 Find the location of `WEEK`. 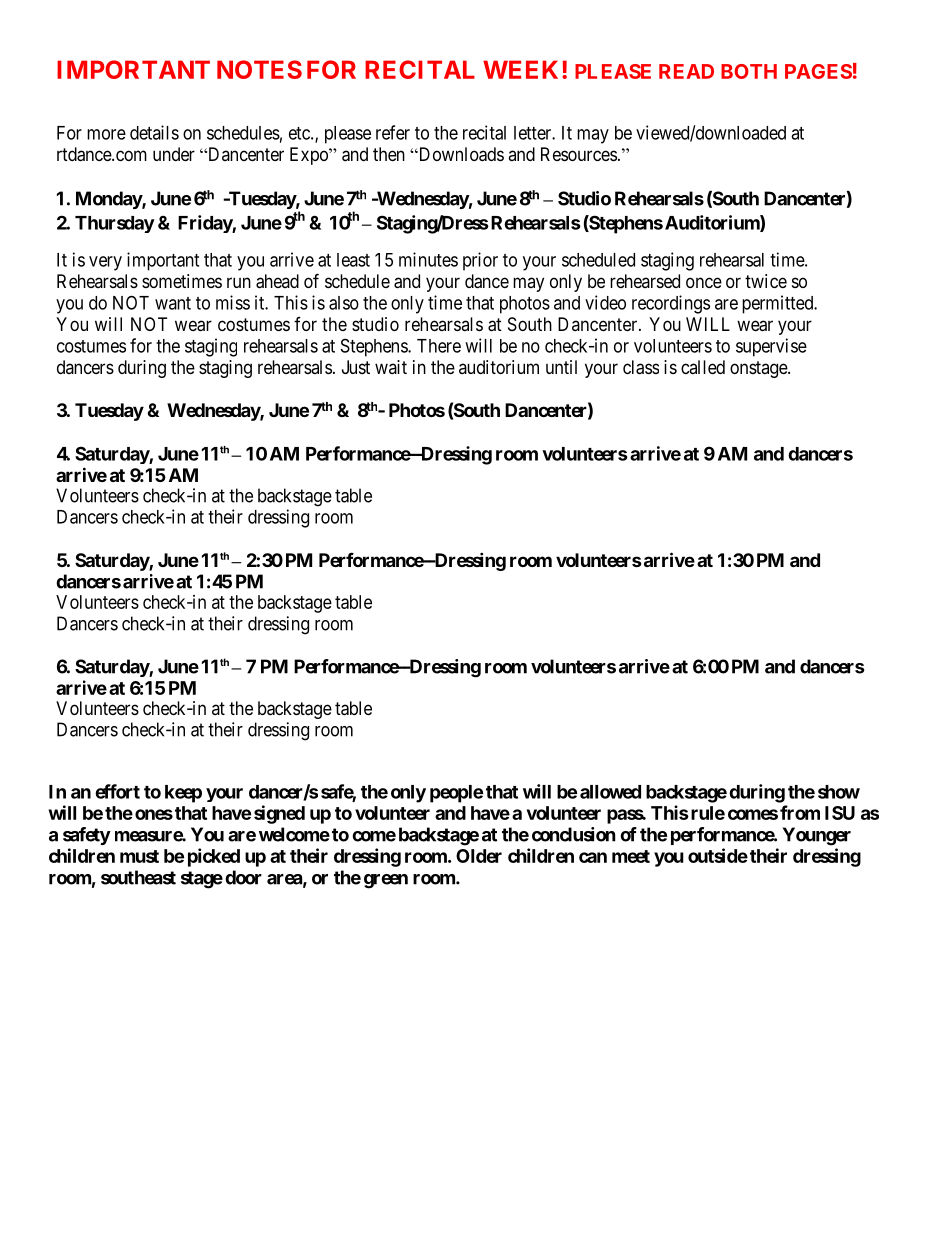

WEEK is located at coordinates (523, 69).
